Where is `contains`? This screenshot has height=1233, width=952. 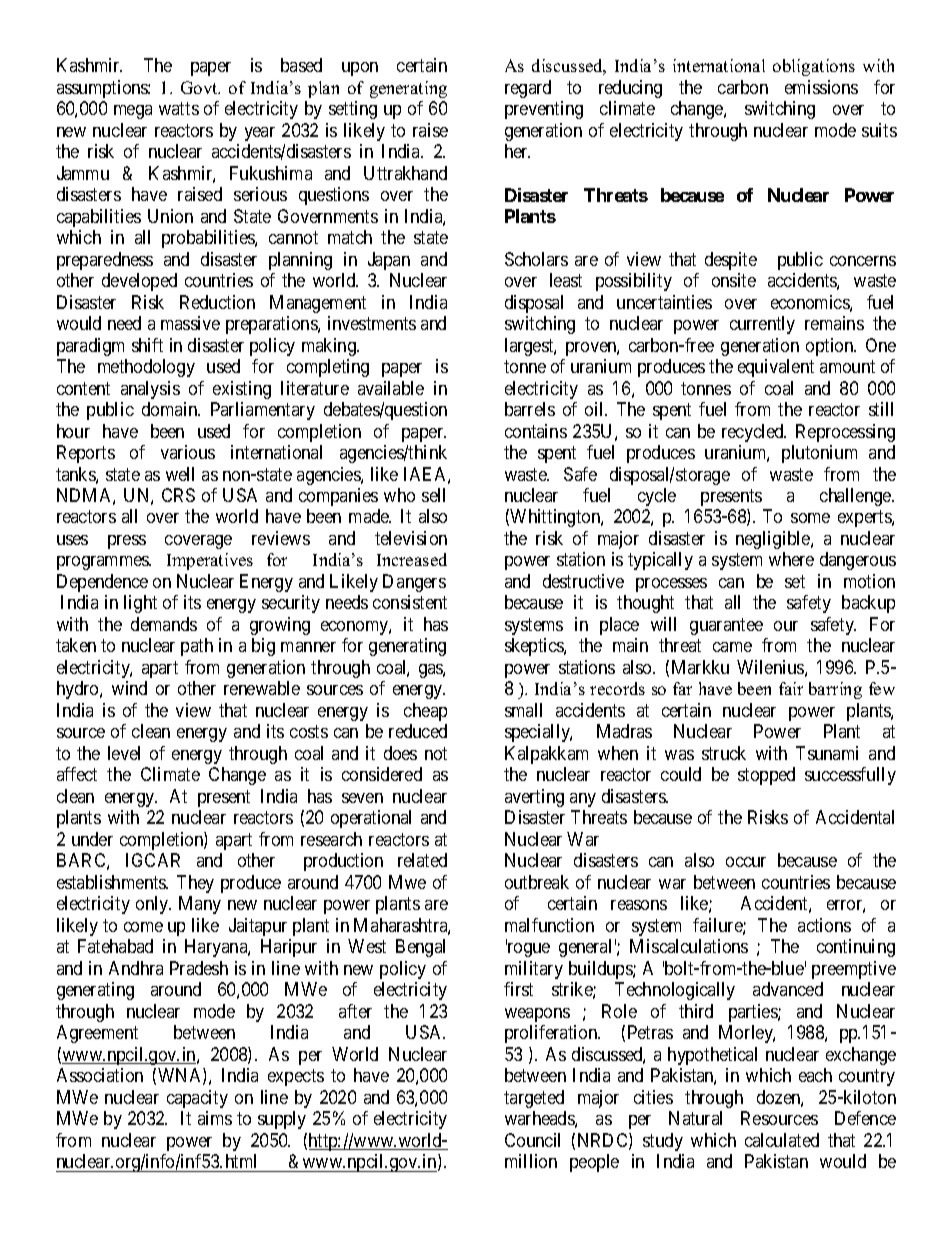
contains is located at coordinates (536, 431).
